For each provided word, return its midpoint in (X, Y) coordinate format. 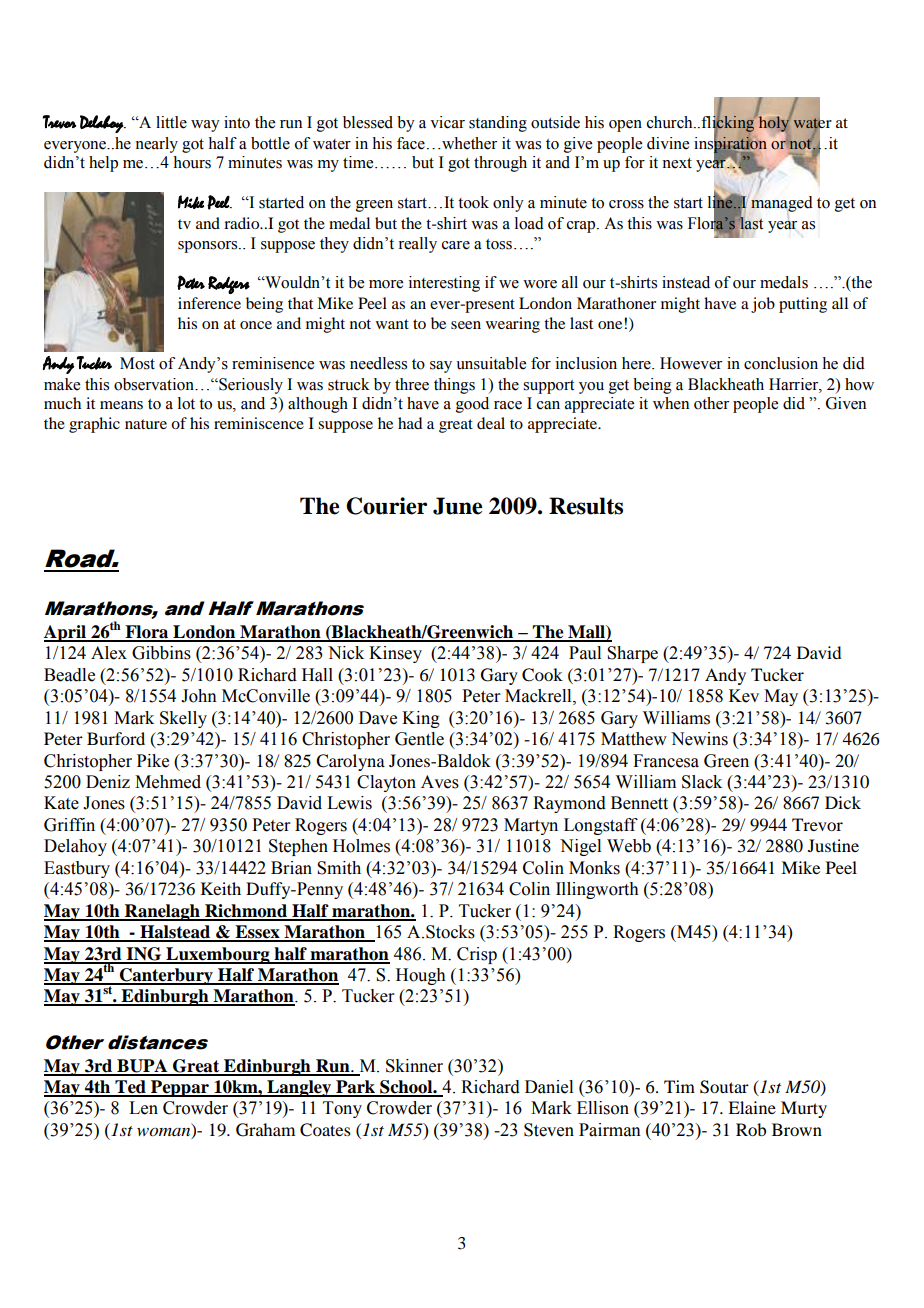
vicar (447, 122)
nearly (156, 145)
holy (775, 123)
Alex (109, 653)
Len (143, 1108)
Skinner (414, 1066)
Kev (744, 696)
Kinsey (395, 654)
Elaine (752, 1107)
